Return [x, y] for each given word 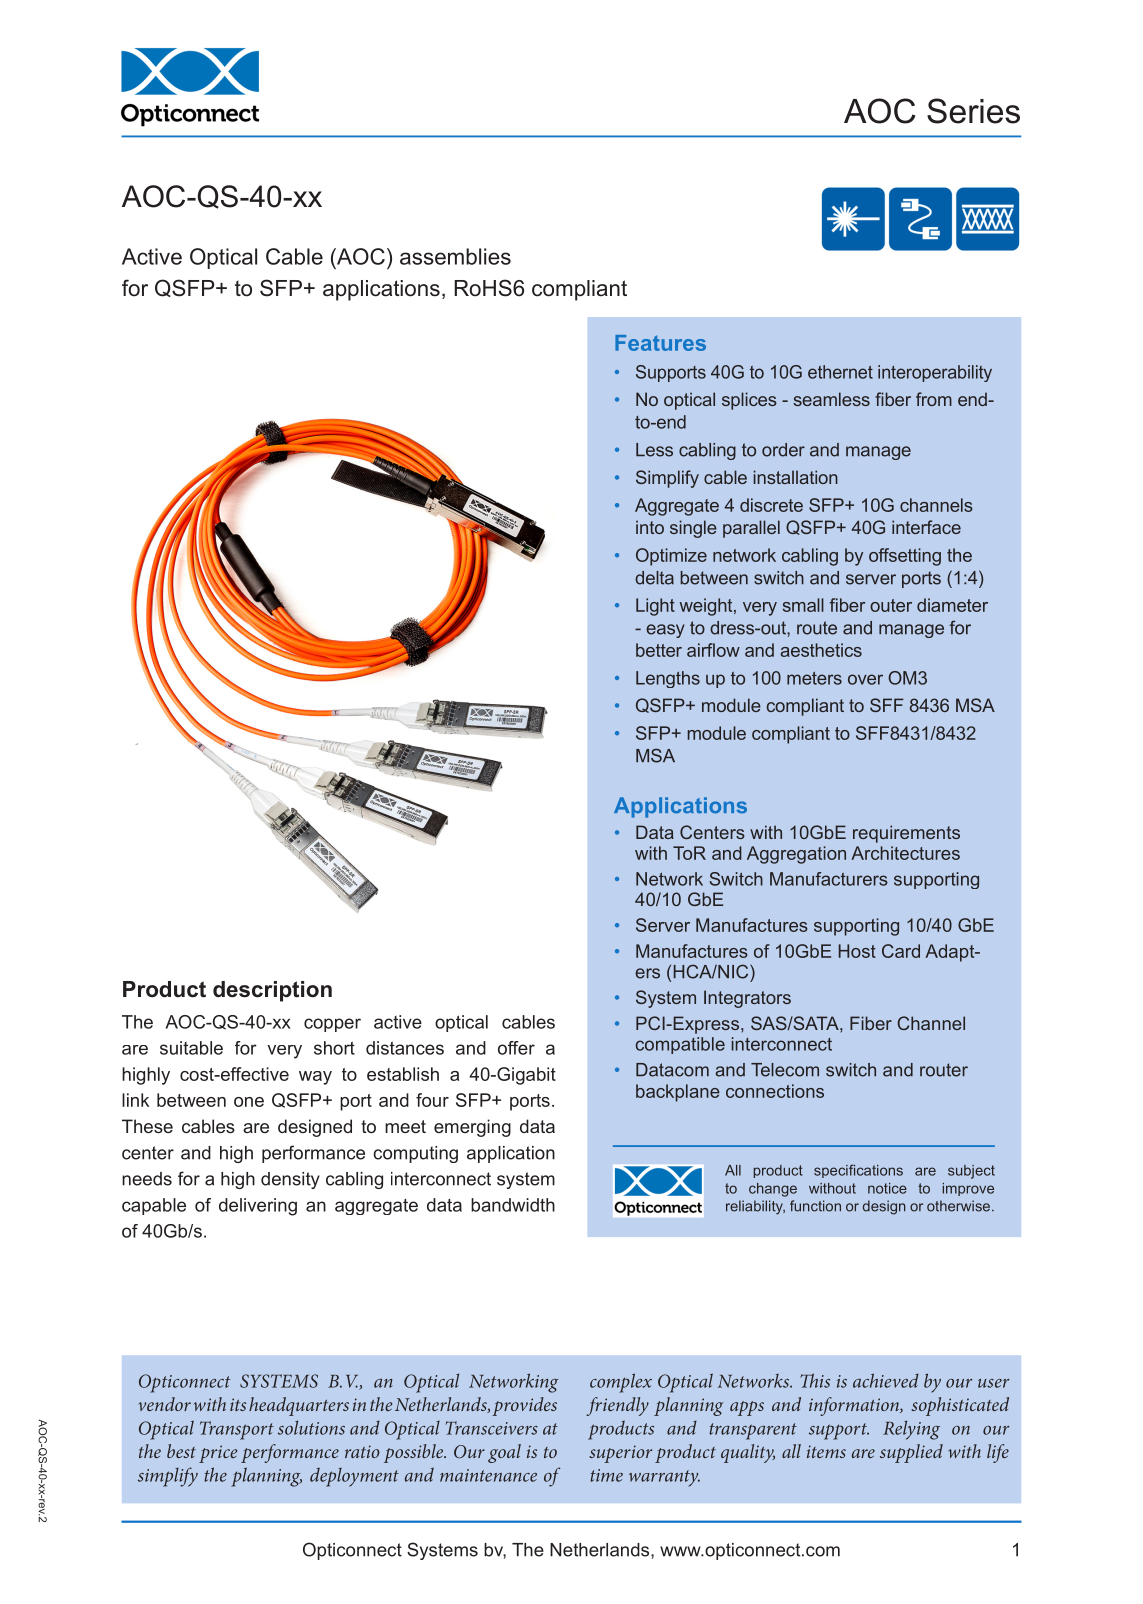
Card [901, 951]
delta [654, 578]
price [218, 1454]
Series [973, 111]
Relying [911, 1430]
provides [524, 1406]
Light [655, 607]
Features [660, 343]
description [272, 991]
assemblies [455, 256]
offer [516, 1048]
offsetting [905, 557]
